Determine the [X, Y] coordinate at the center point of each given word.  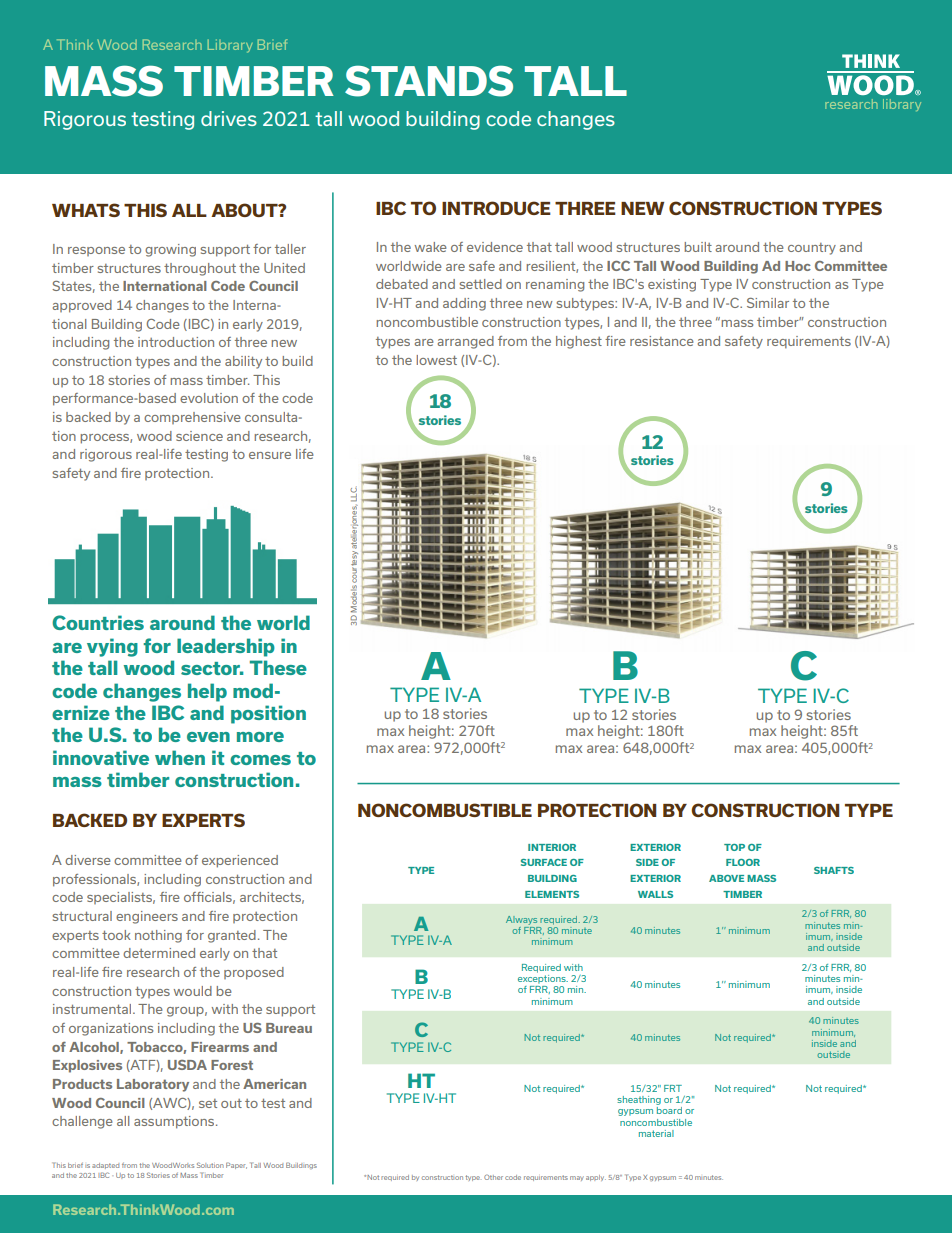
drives [229, 118]
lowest [436, 360]
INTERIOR [552, 847]
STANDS [429, 81]
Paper [236, 1165]
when [180, 757]
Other [493, 1177]
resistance [662, 341]
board [669, 1110]
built [698, 247]
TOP [734, 847]
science [199, 436]
